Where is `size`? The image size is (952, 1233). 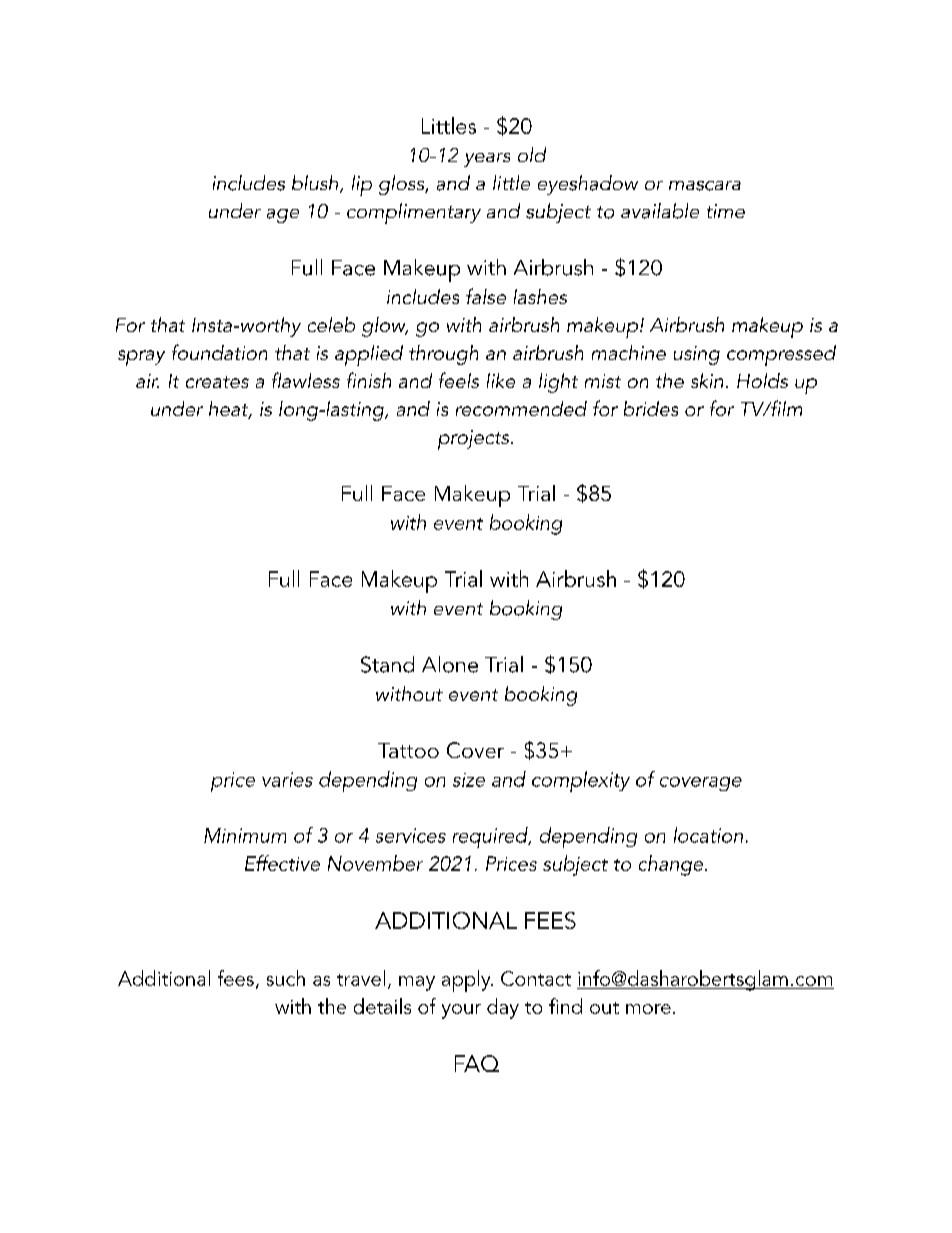 size is located at coordinates (469, 780).
